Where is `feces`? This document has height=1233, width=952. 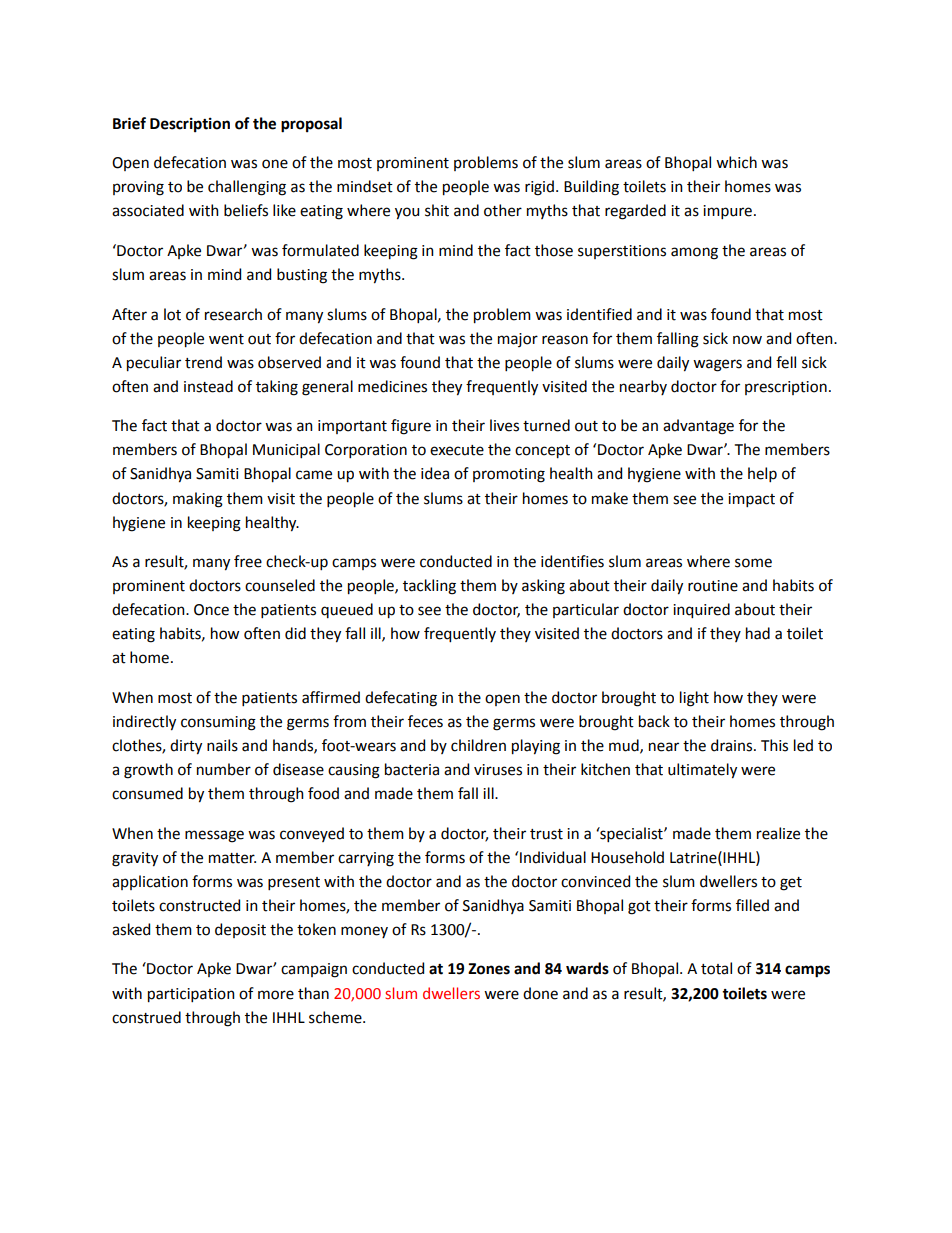
feces is located at coordinates (425, 721).
